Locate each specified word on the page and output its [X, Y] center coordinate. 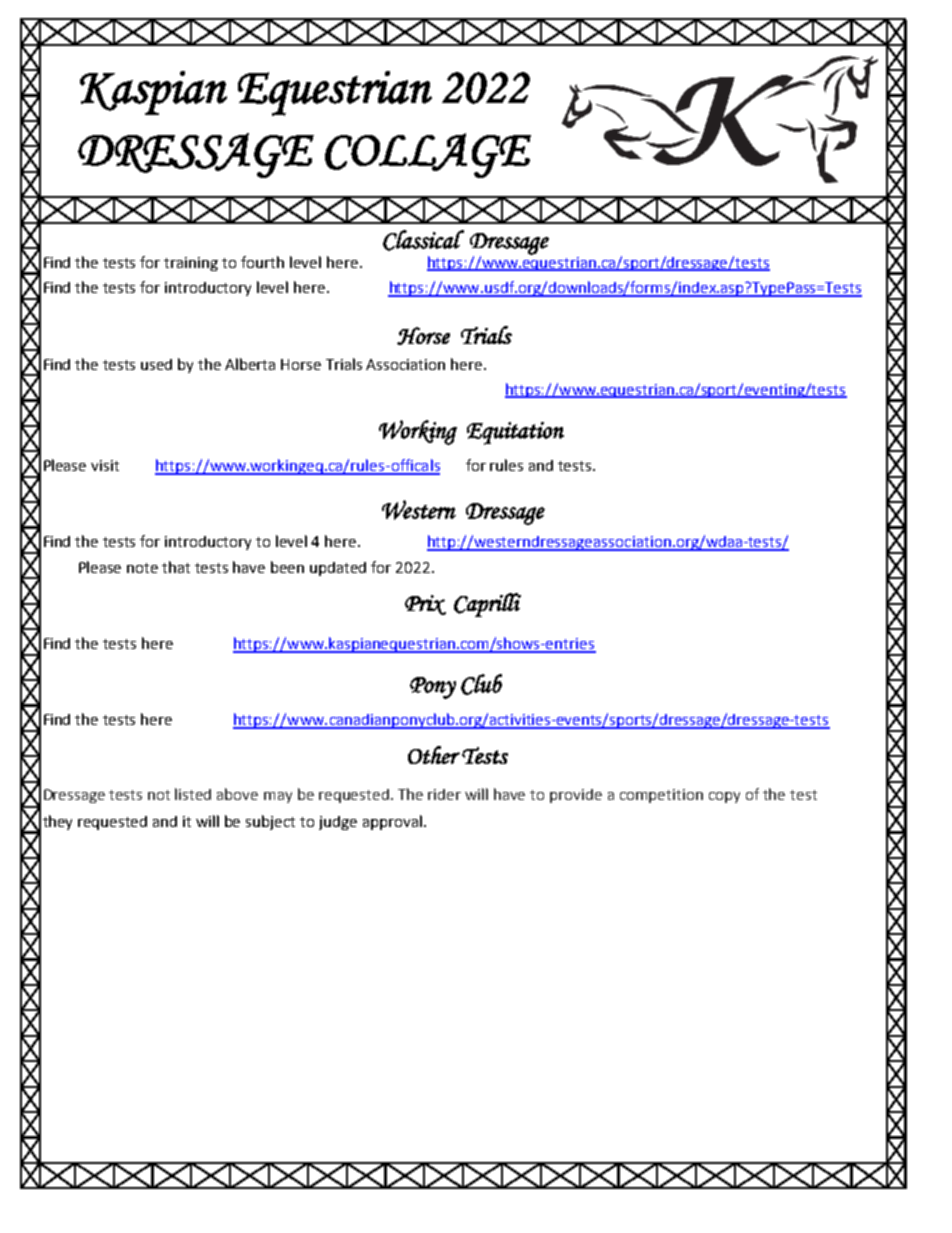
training [191, 264]
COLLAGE [428, 155]
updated [338, 569]
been [287, 567]
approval [392, 822]
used [156, 364]
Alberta [250, 364]
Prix [425, 605]
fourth [262, 262]
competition [661, 796]
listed [193, 794]
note [142, 568]
